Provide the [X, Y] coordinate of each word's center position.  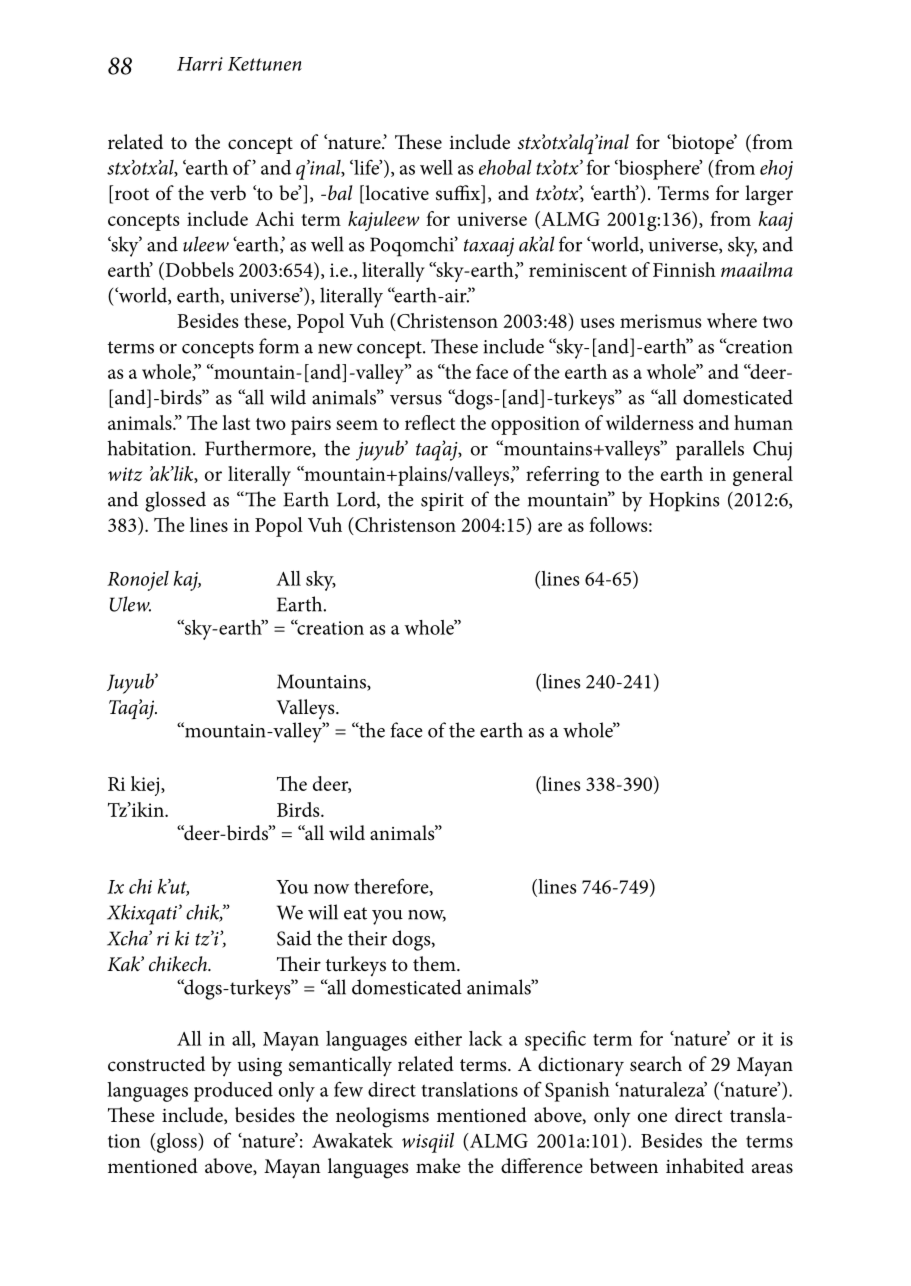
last [236, 422]
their [367, 938]
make [438, 1165]
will [323, 912]
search [656, 1064]
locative [396, 194]
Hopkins [684, 501]
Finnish [684, 269]
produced [233, 1092]
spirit [442, 502]
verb [228, 193]
